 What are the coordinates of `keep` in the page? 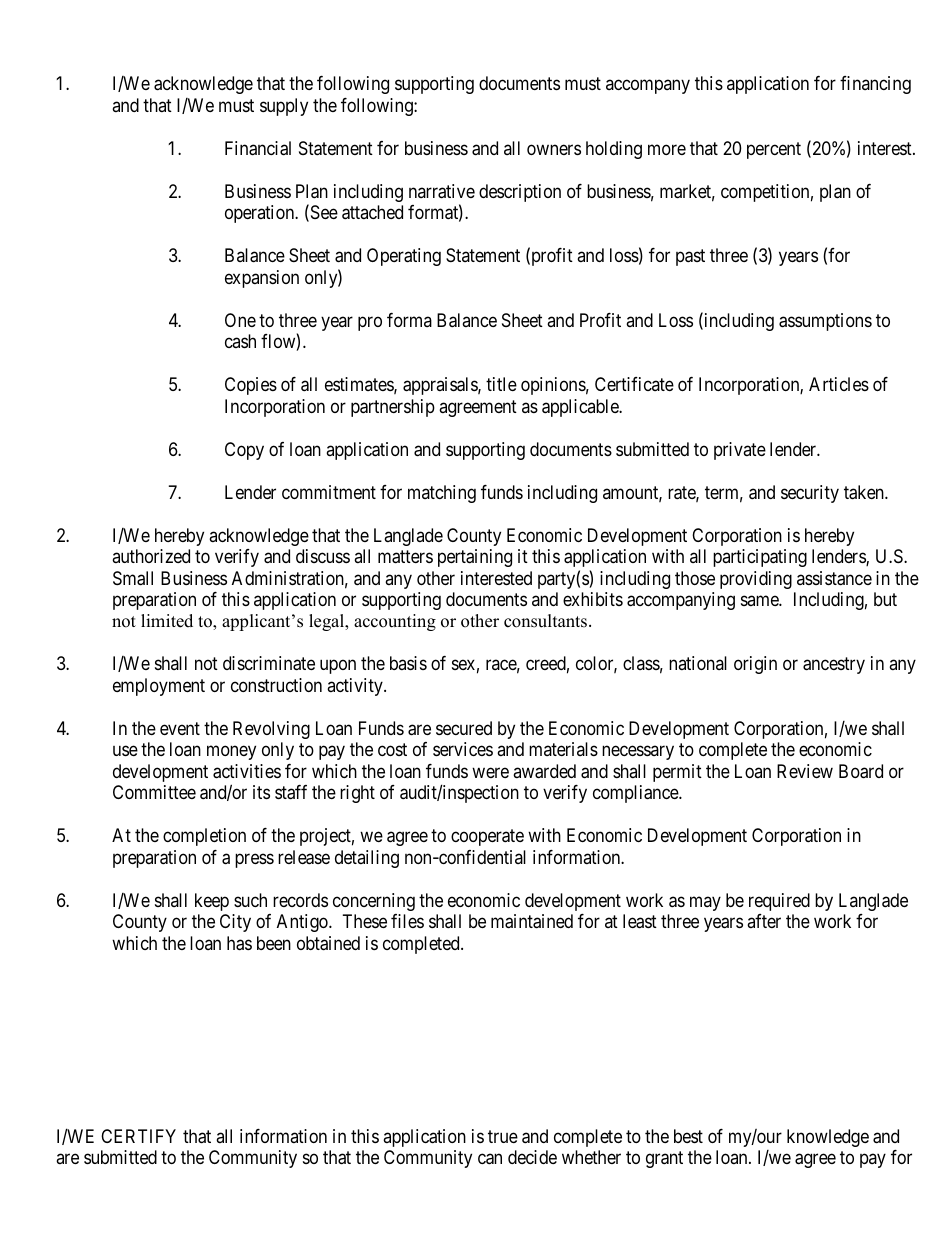 It's located at (212, 902).
